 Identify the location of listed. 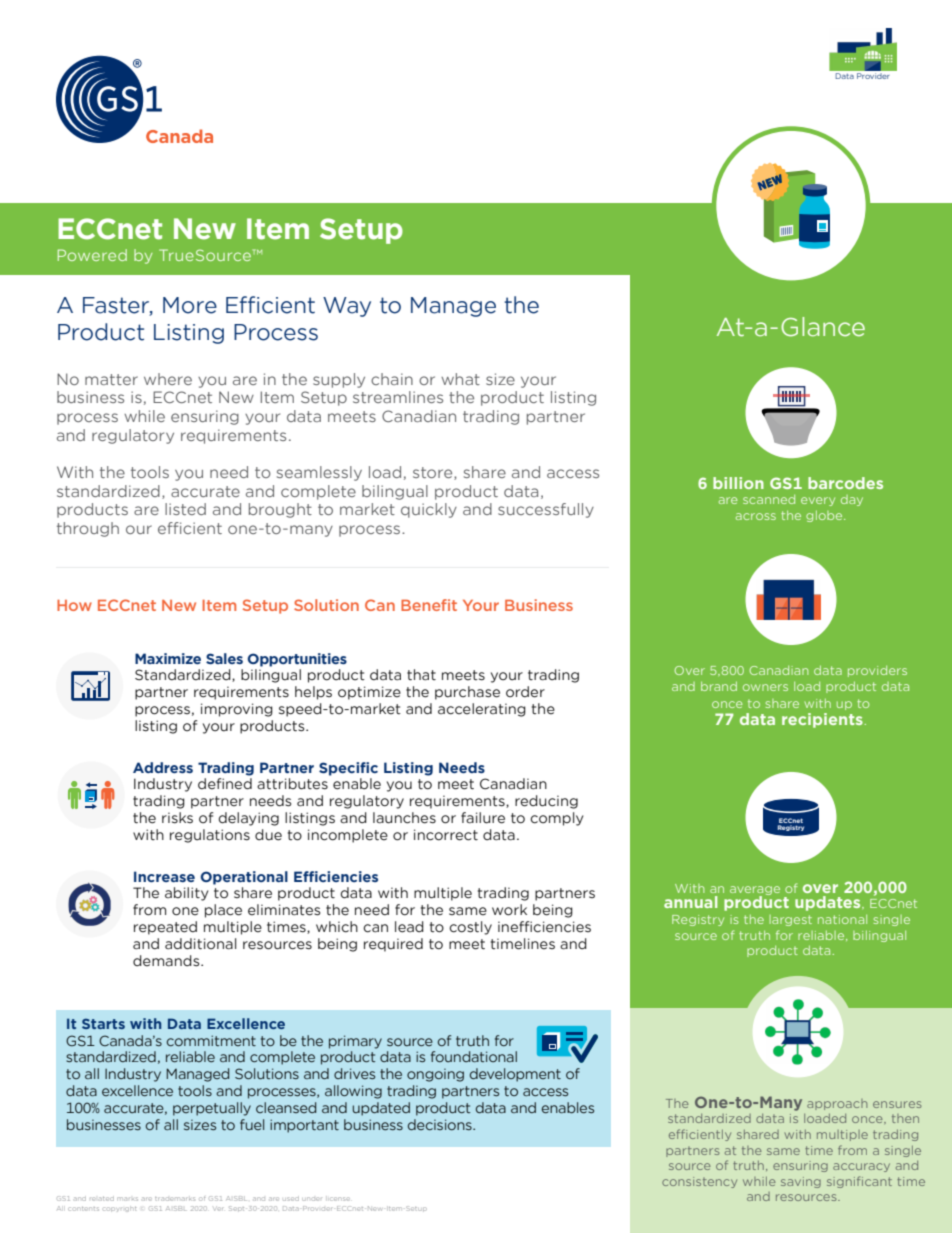
(185, 509).
